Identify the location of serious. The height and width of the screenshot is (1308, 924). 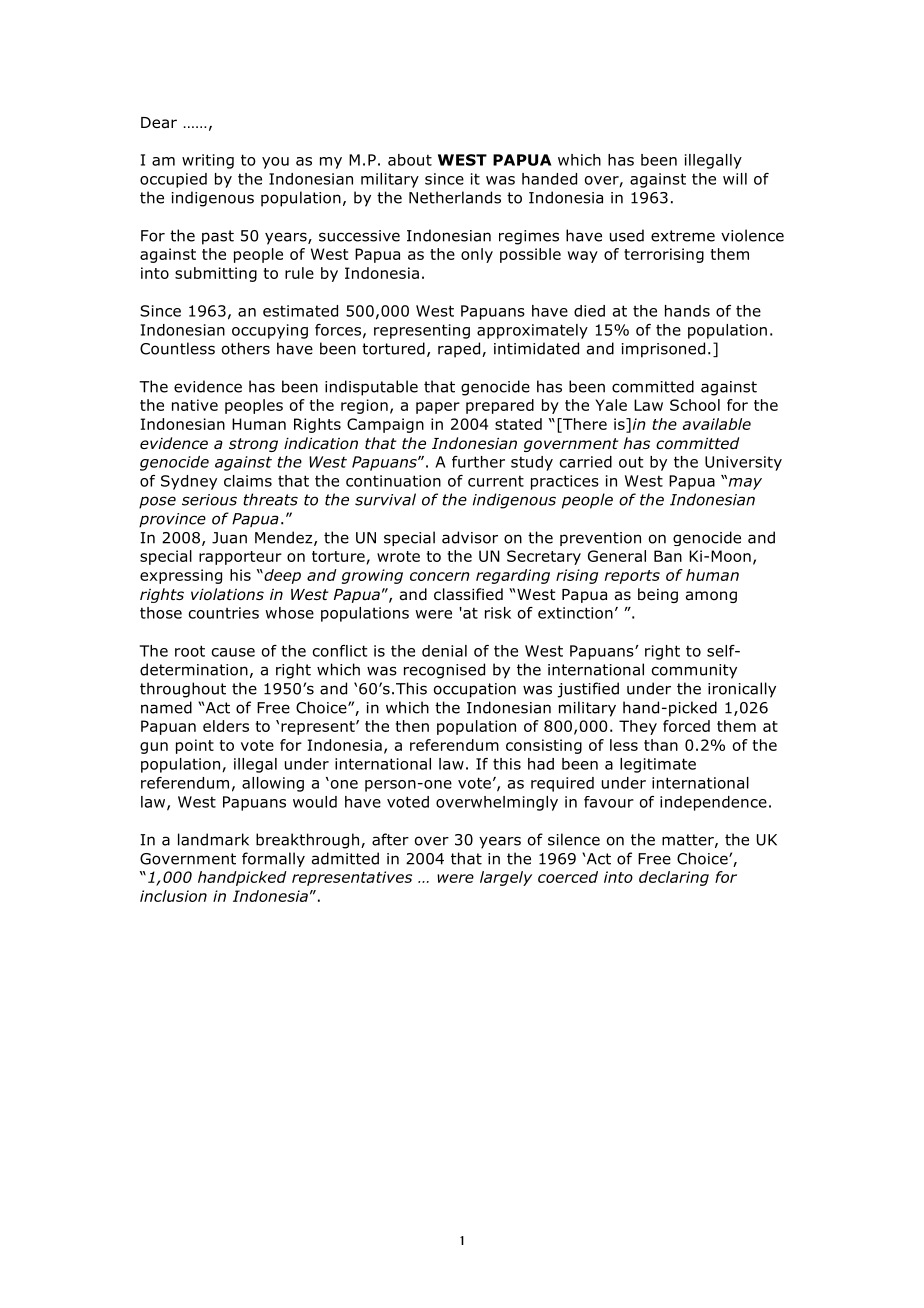
(209, 500).
